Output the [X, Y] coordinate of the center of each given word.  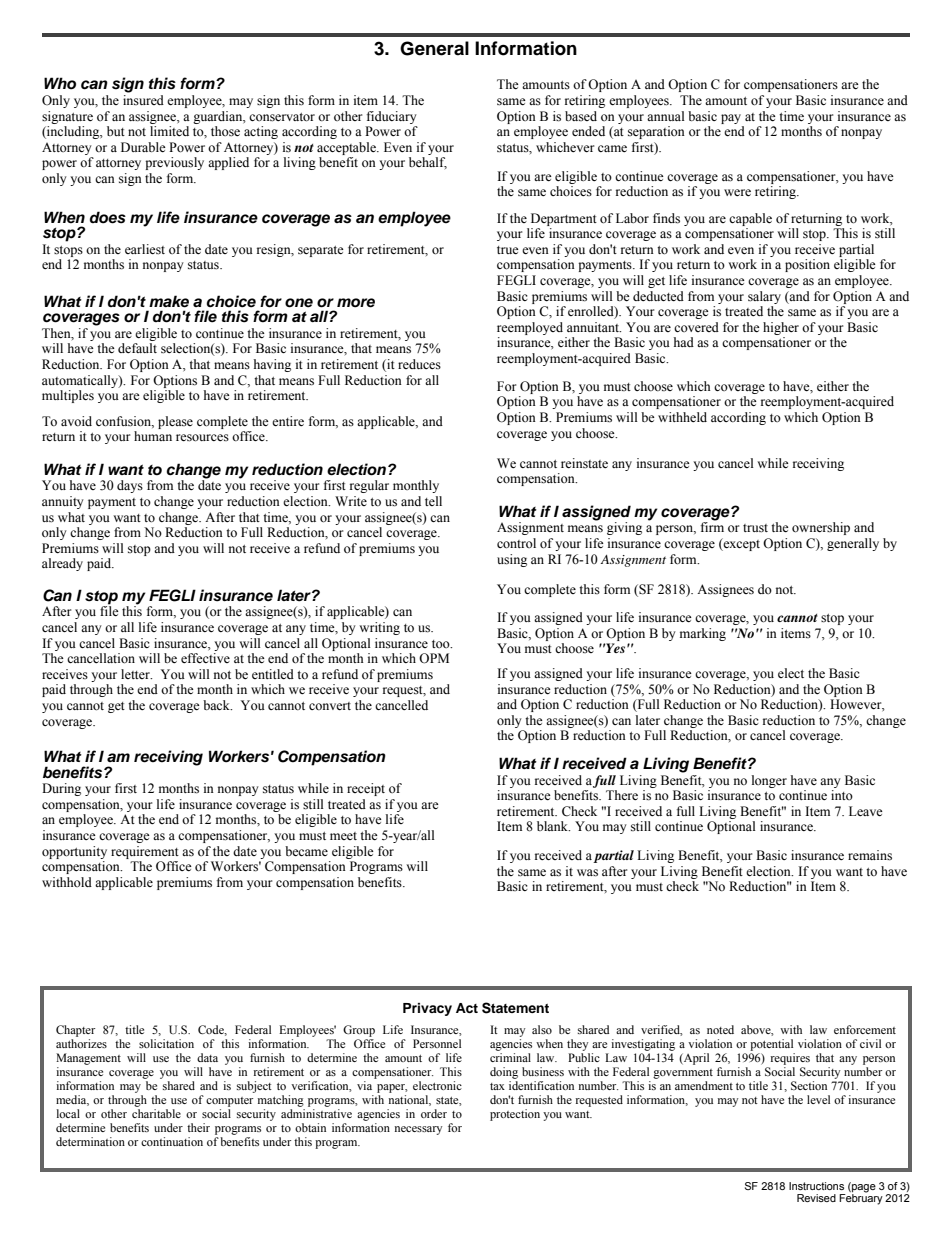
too [442, 644]
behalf [428, 163]
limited [169, 131]
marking [703, 634]
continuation [172, 1141]
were [737, 192]
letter [136, 674]
